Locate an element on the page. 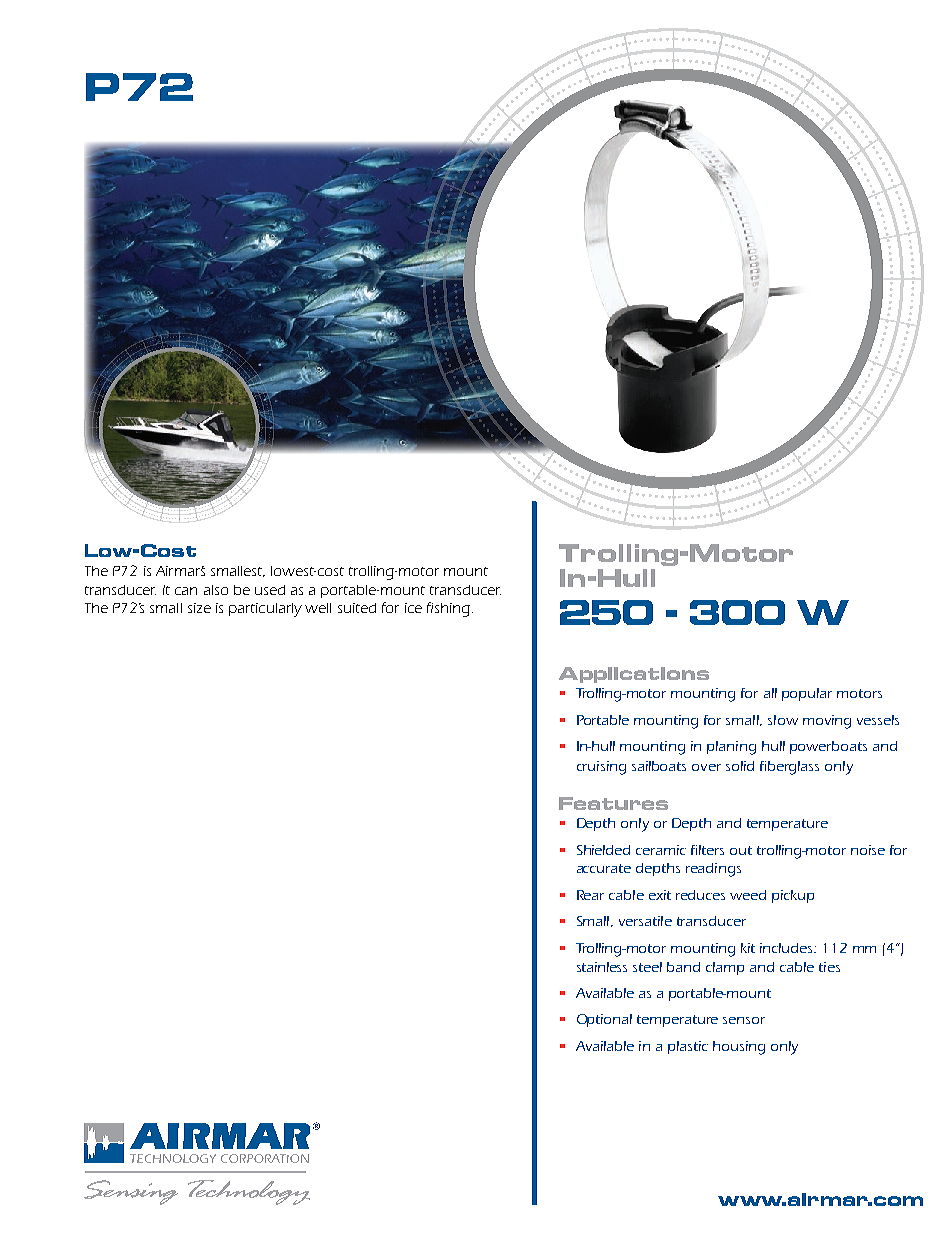 The width and height of the image is (952, 1233). powerboats is located at coordinates (828, 747).
